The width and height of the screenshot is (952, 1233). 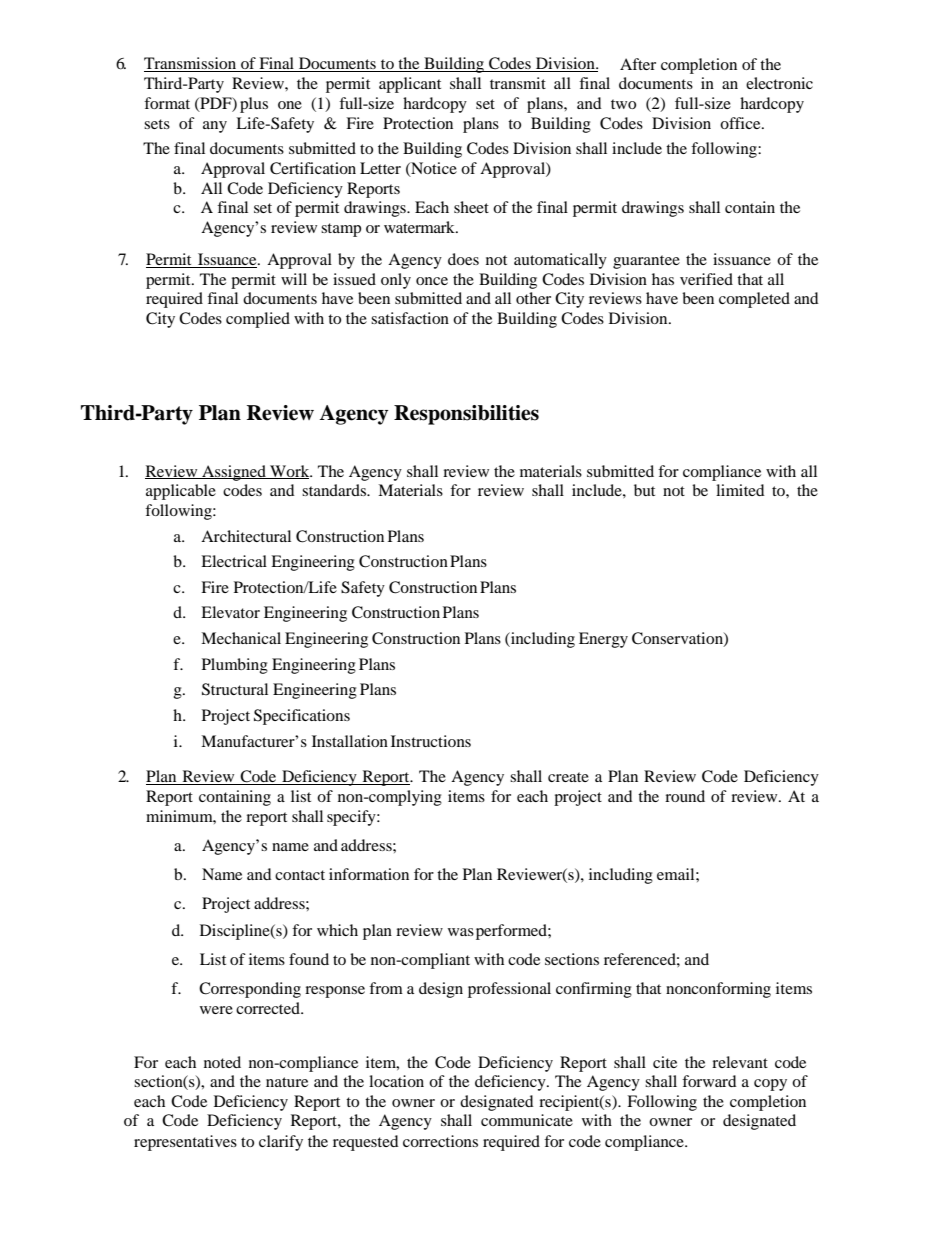 I want to click on Mechanical, so click(x=241, y=638).
